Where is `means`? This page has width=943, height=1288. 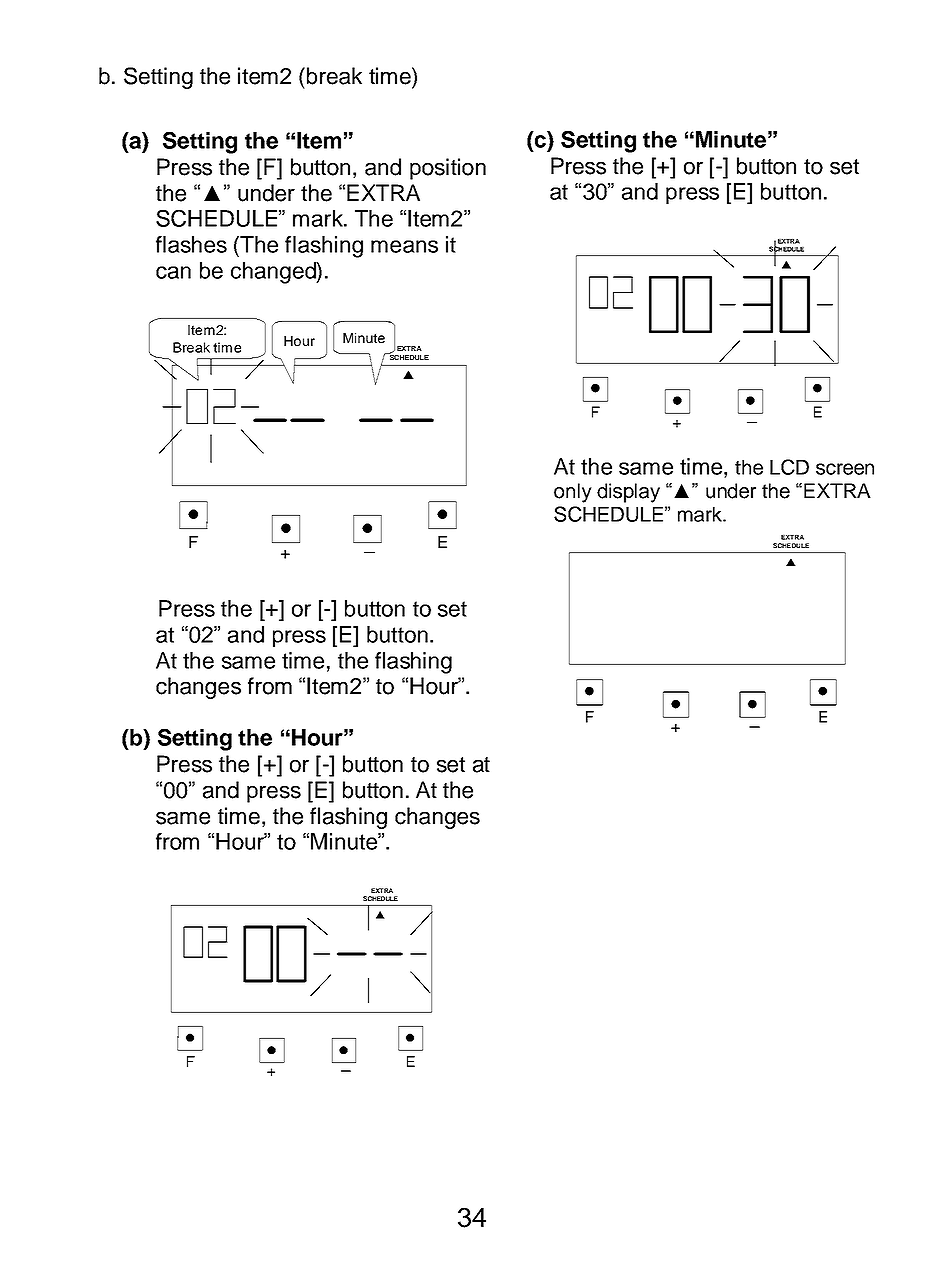 means is located at coordinates (404, 246).
